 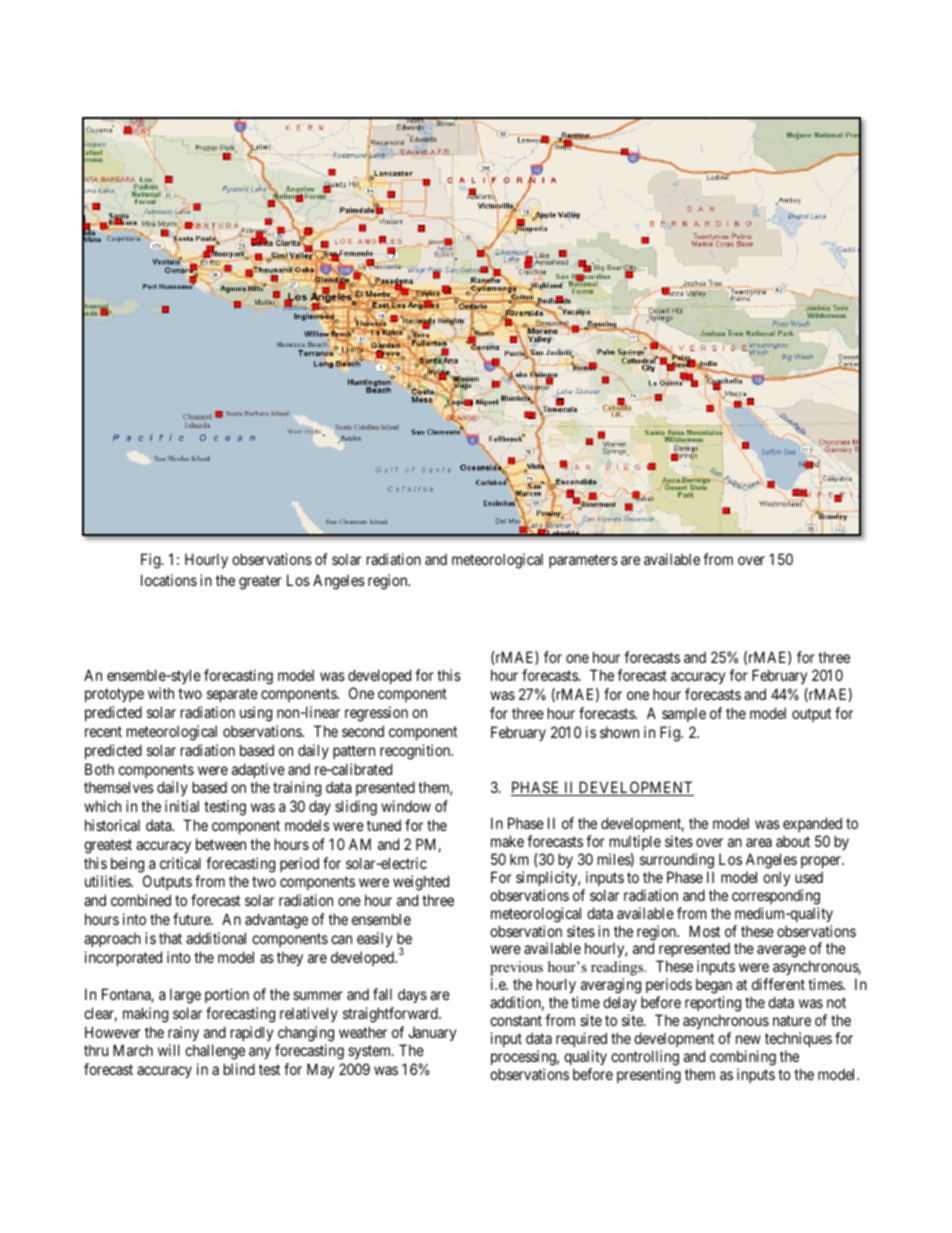 I want to click on between, so click(x=221, y=844).
